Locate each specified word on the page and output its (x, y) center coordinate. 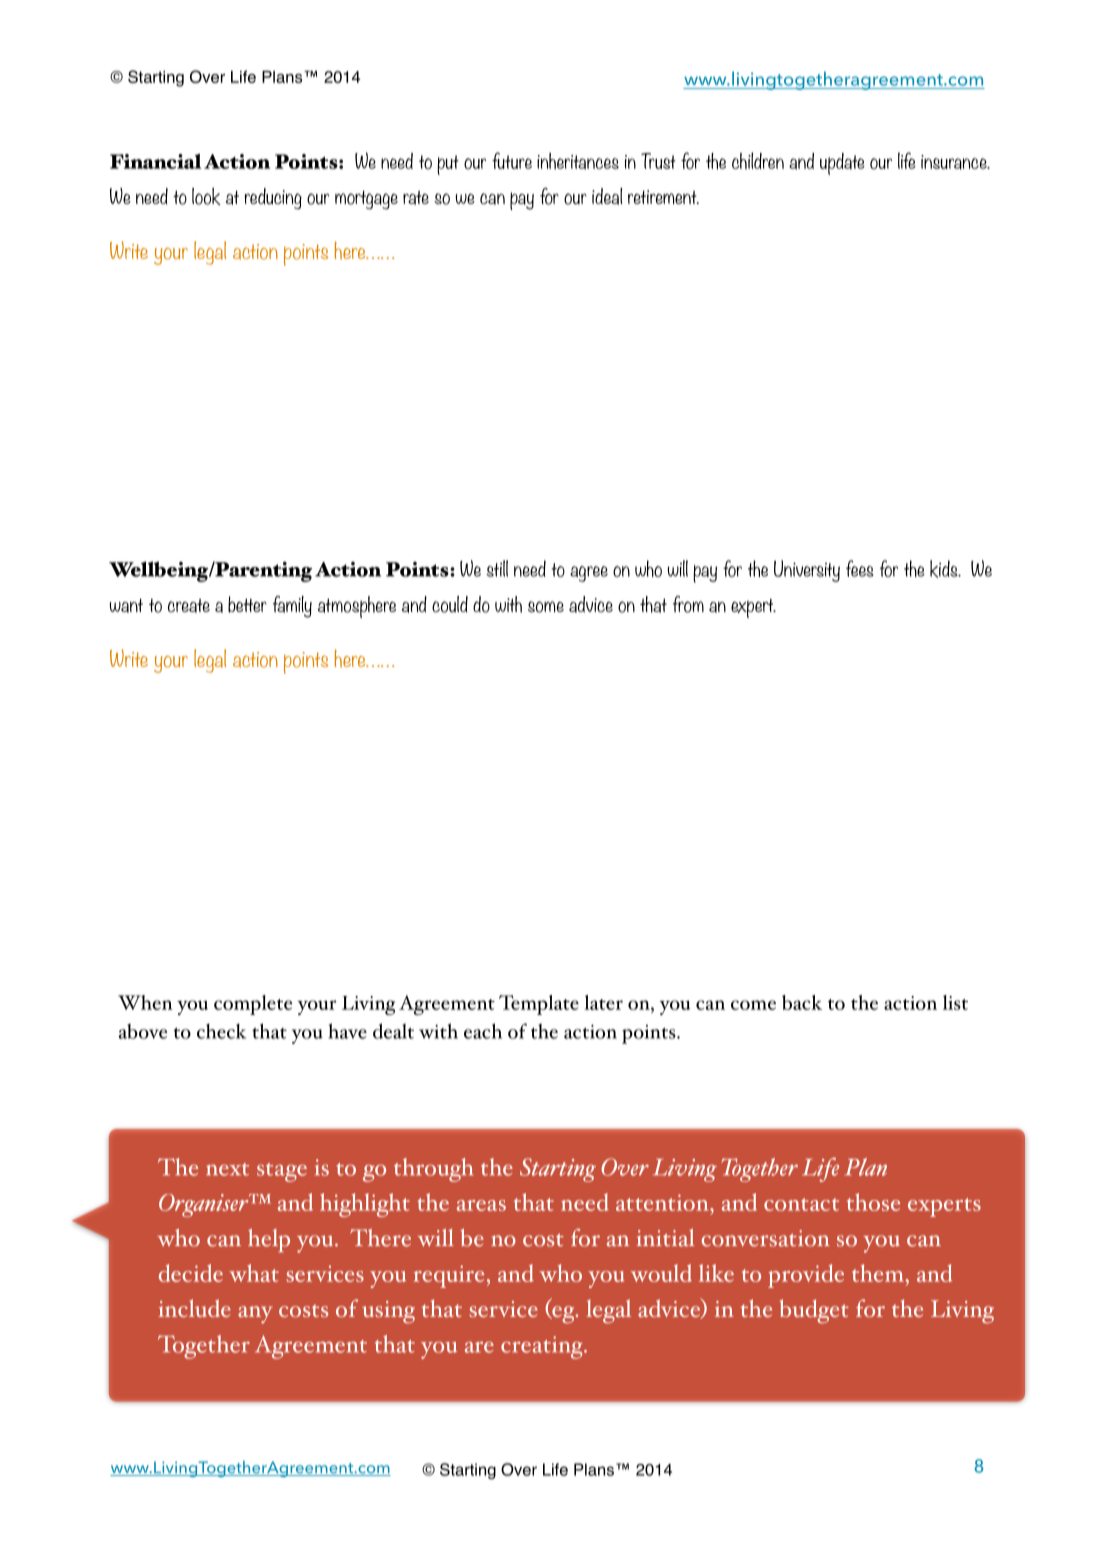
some (546, 607)
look (206, 196)
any (255, 1315)
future (512, 160)
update (842, 164)
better (247, 604)
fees (860, 568)
